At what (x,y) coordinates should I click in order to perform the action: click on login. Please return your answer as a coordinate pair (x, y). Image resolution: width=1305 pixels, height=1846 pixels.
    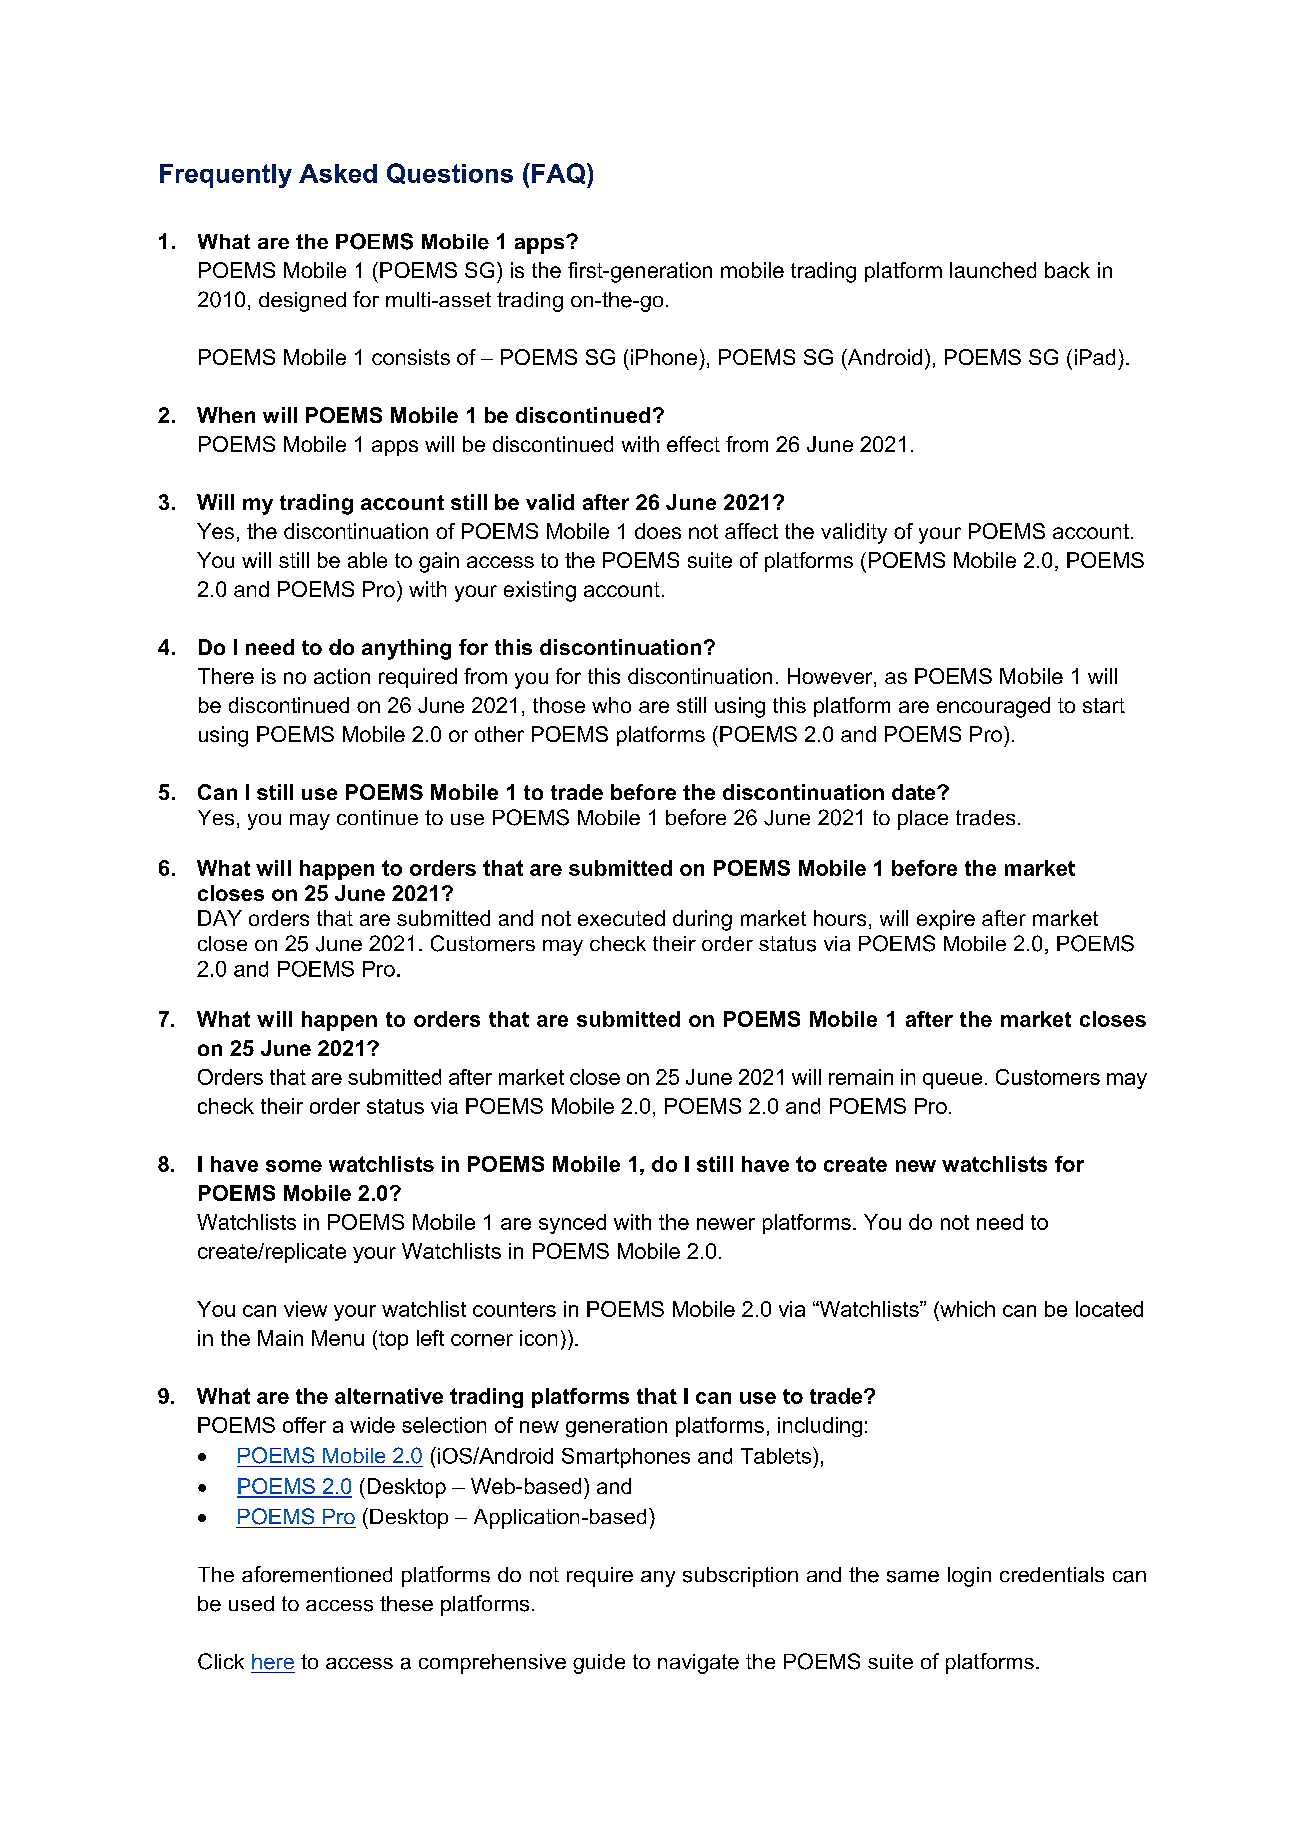
    Looking at the image, I should click on (969, 1577).
